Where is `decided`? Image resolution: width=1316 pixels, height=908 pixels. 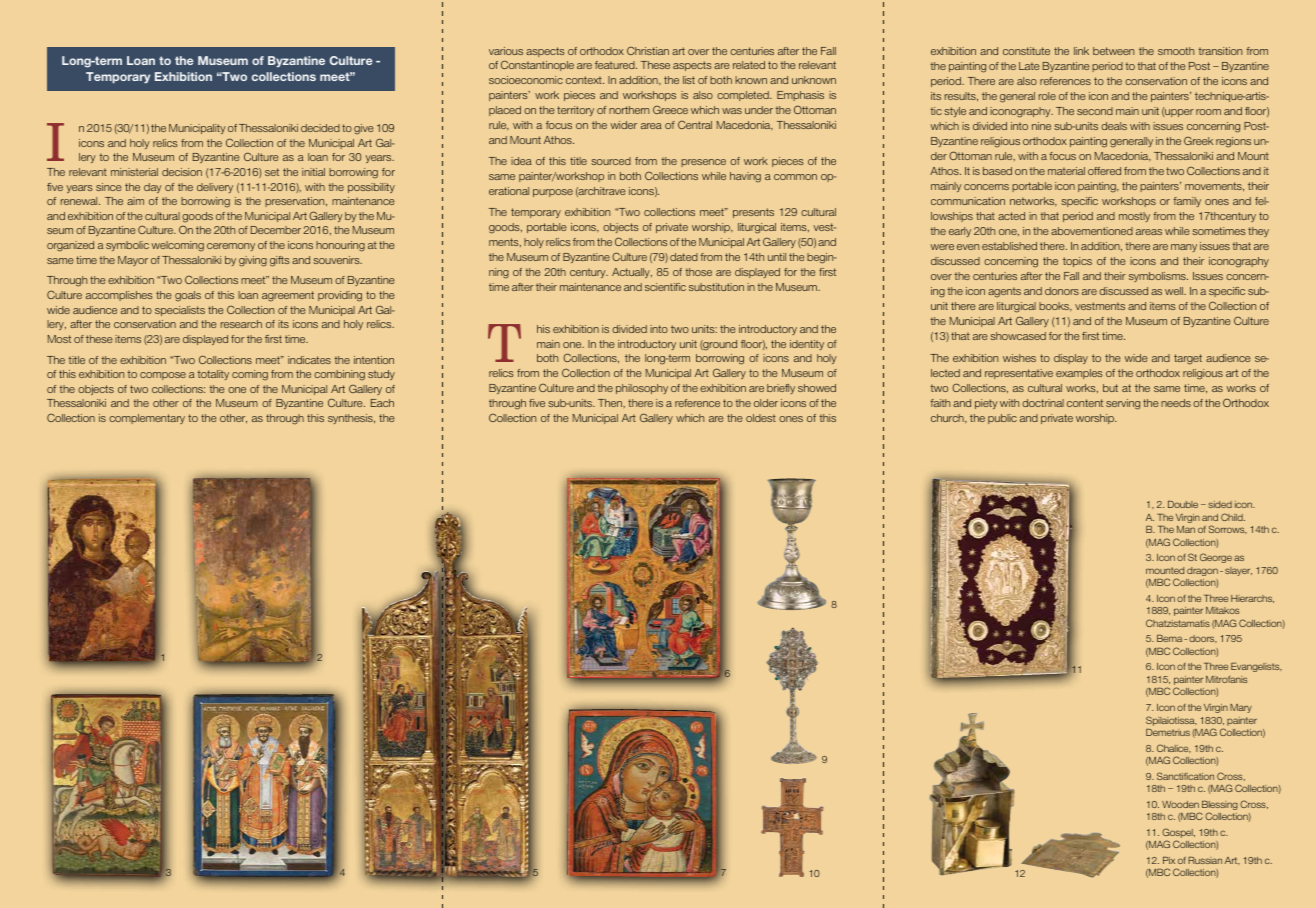
decided is located at coordinates (320, 128).
